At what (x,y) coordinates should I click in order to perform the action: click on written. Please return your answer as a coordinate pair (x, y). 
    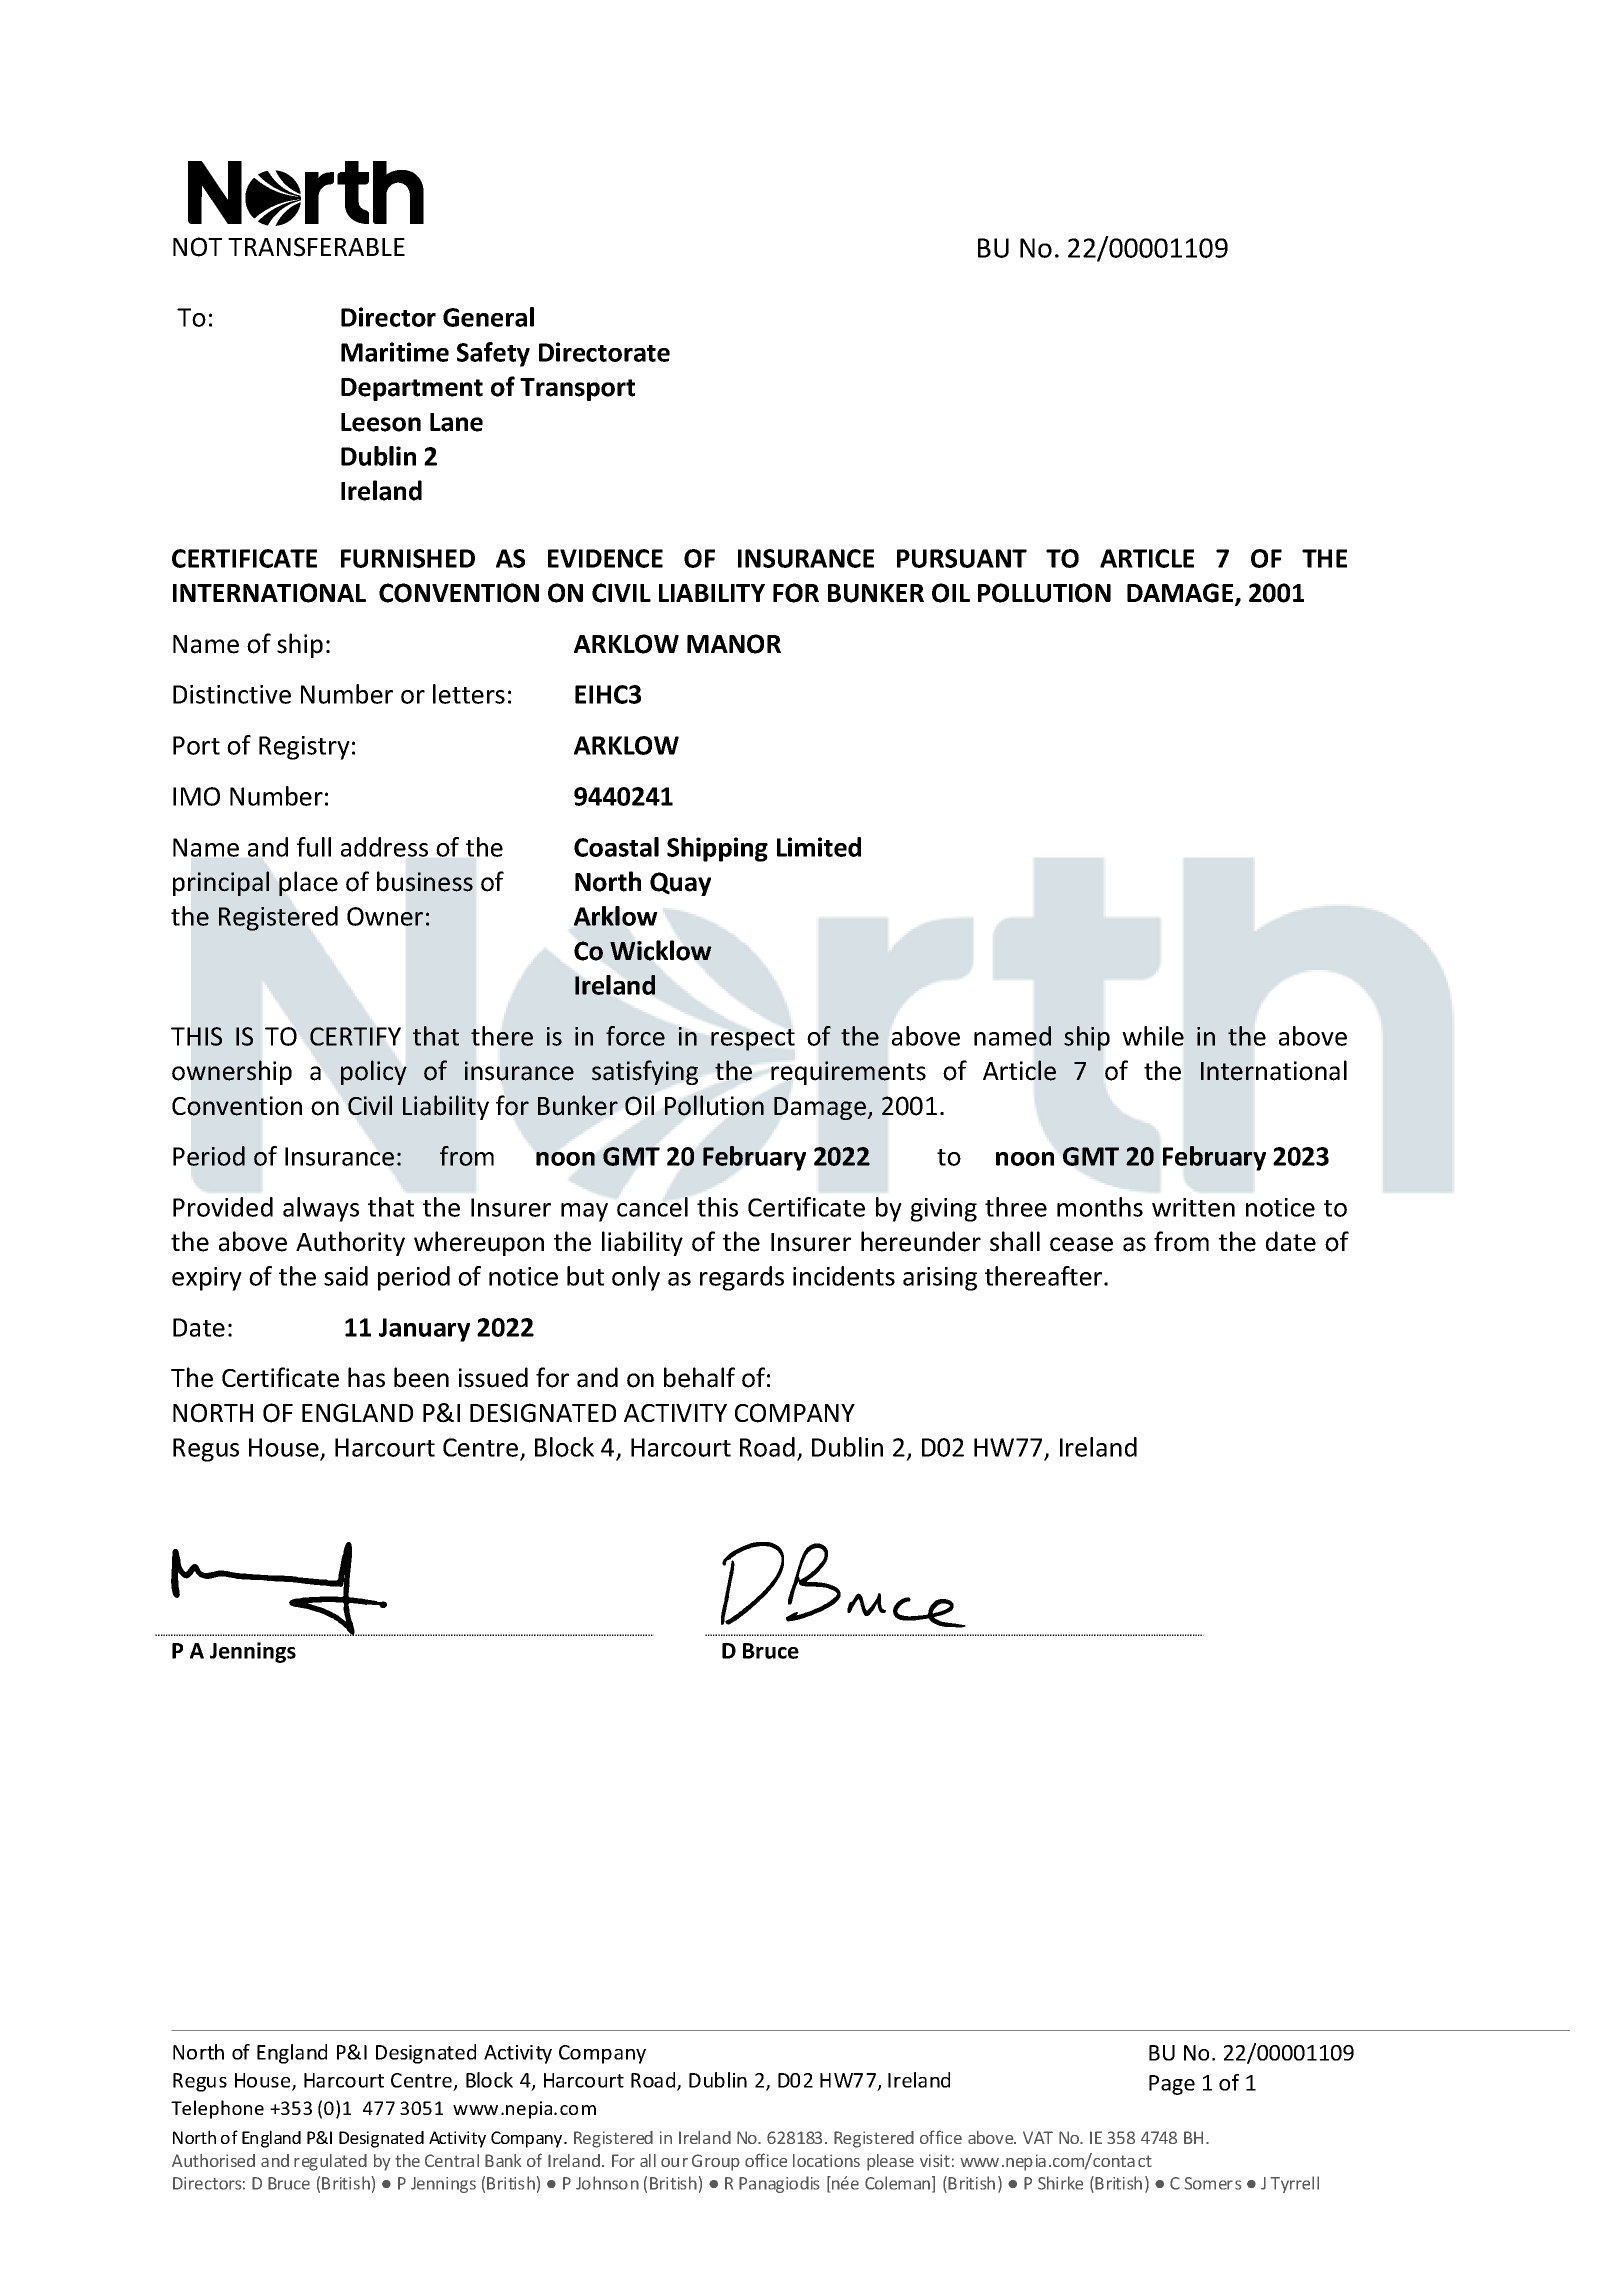
    Looking at the image, I should click on (1193, 1207).
